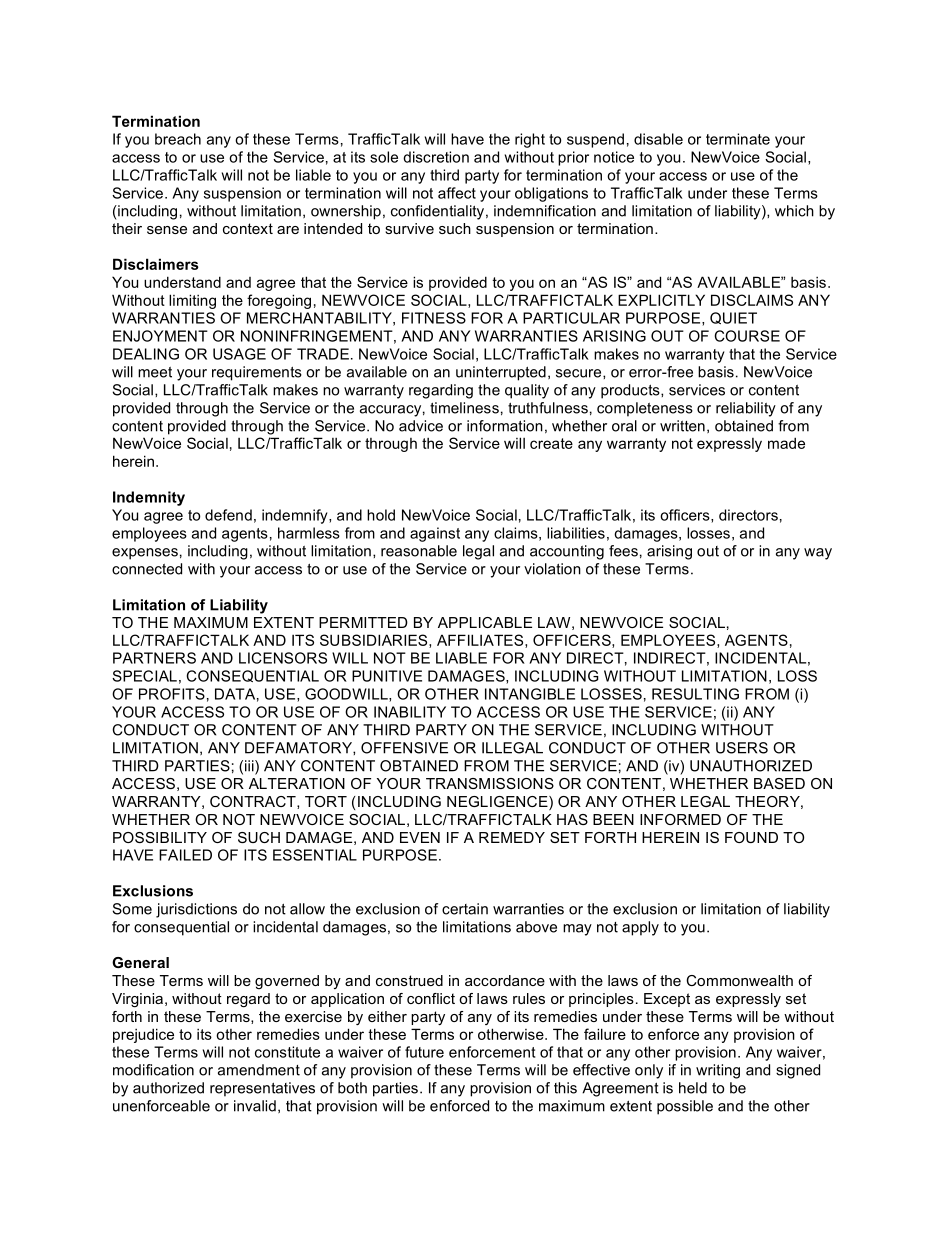  I want to click on REMEDY, so click(512, 837).
